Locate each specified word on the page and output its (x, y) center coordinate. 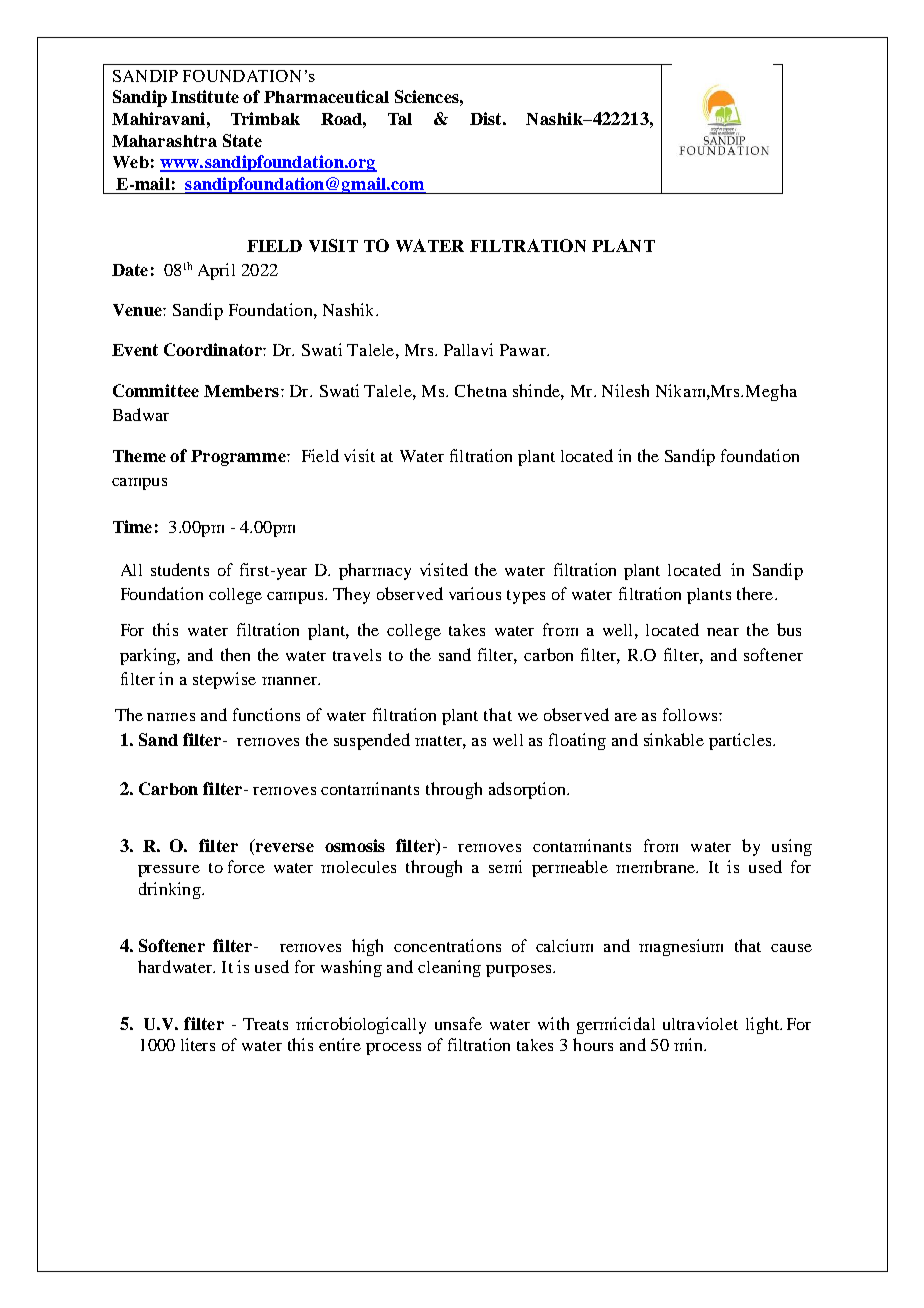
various (475, 593)
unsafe (458, 1023)
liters (198, 1044)
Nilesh (625, 390)
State (242, 140)
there (755, 593)
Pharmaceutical (326, 96)
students (180, 569)
